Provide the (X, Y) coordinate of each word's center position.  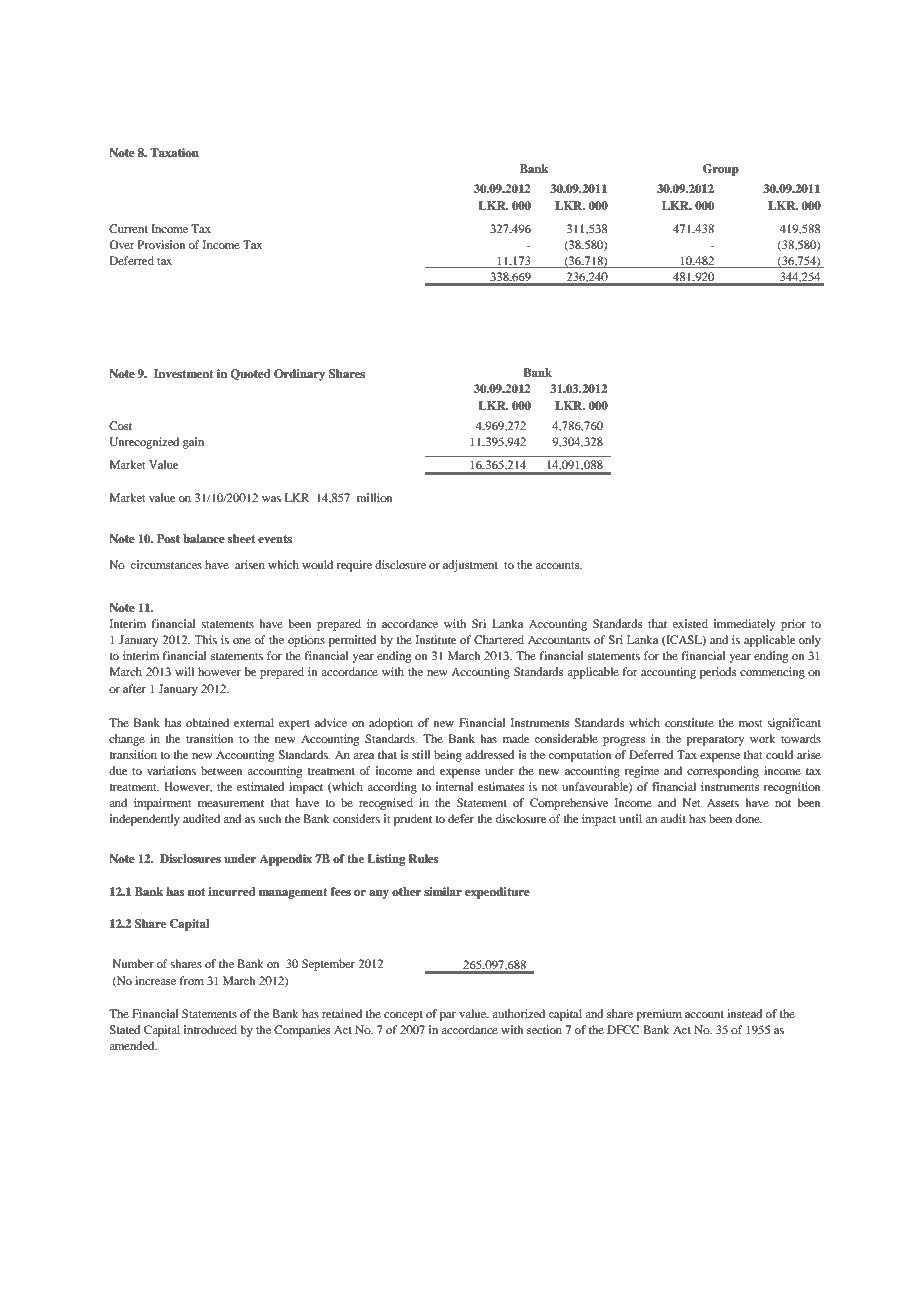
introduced (210, 1029)
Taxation (174, 152)
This (206, 639)
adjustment (470, 566)
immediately (744, 625)
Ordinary (299, 375)
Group (721, 170)
